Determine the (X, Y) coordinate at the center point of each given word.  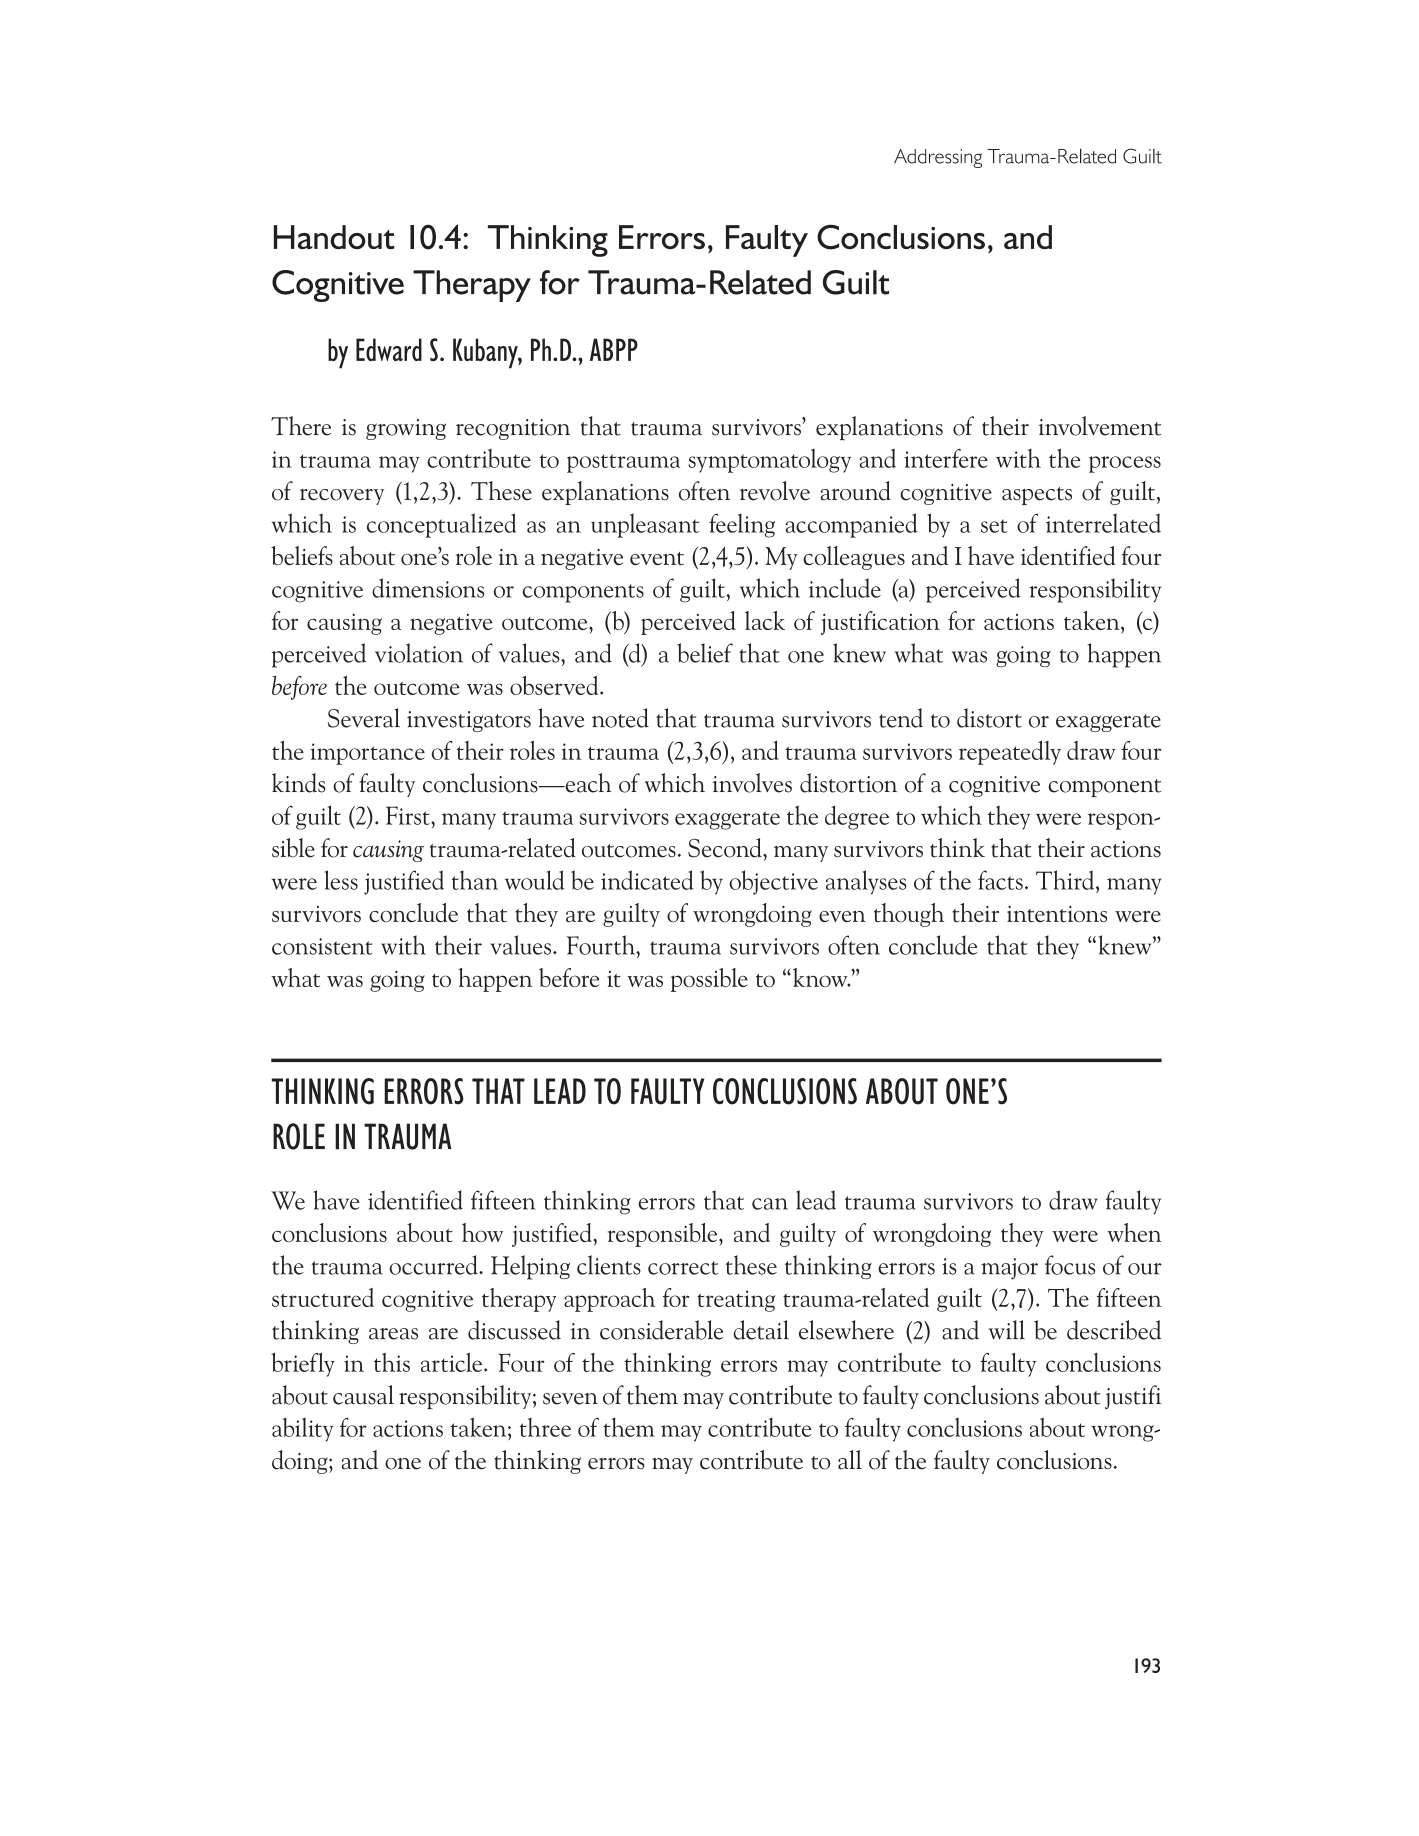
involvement (1100, 426)
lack (765, 620)
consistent (322, 946)
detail (761, 1330)
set (994, 526)
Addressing (938, 158)
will (1006, 1330)
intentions (1057, 914)
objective (773, 882)
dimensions (428, 588)
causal (363, 1395)
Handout (334, 237)
